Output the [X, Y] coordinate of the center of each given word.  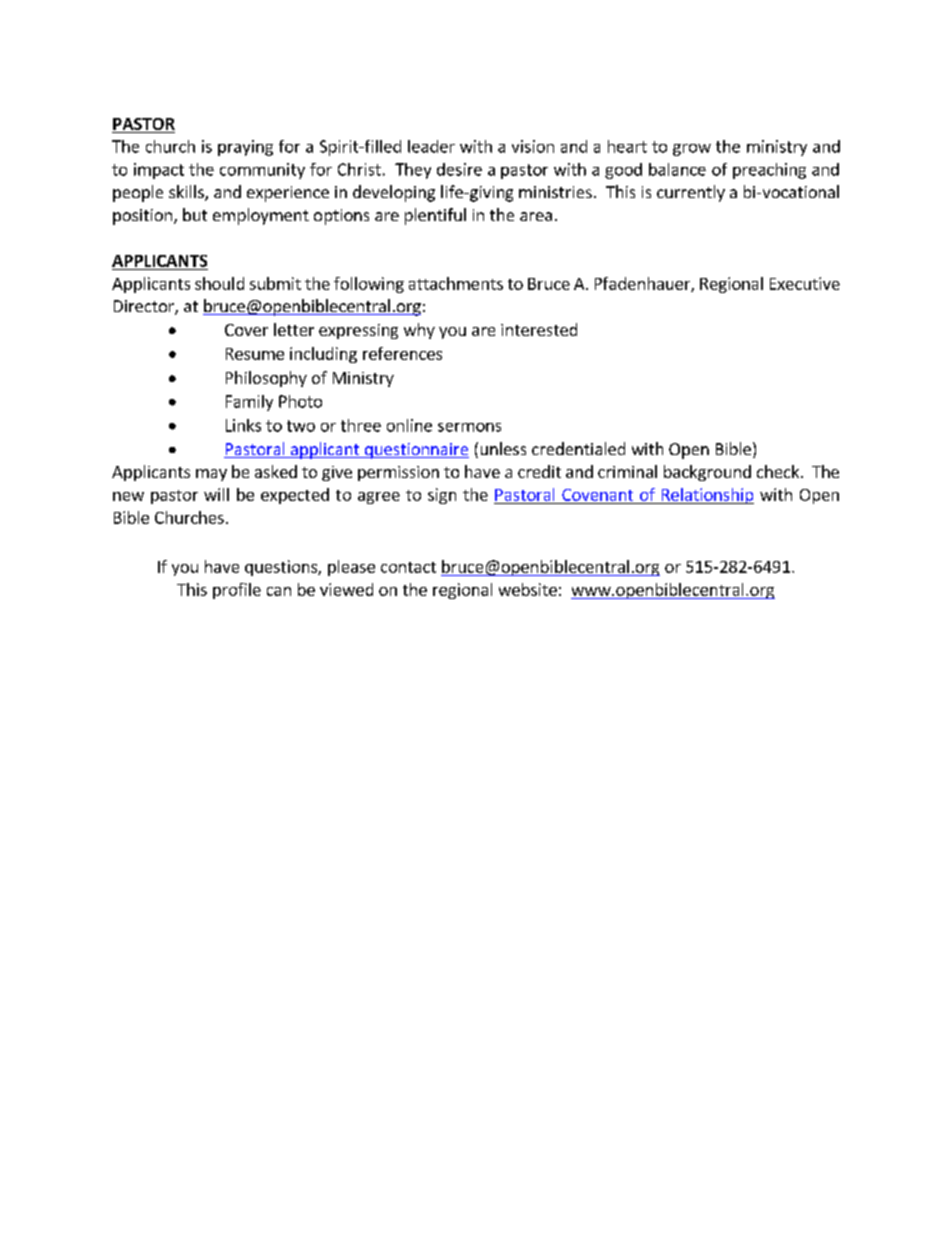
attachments [456, 283]
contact [408, 567]
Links [243, 425]
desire [459, 169]
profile [237, 591]
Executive [805, 283]
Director [145, 307]
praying [245, 148]
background [707, 473]
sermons [469, 427]
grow [692, 150]
